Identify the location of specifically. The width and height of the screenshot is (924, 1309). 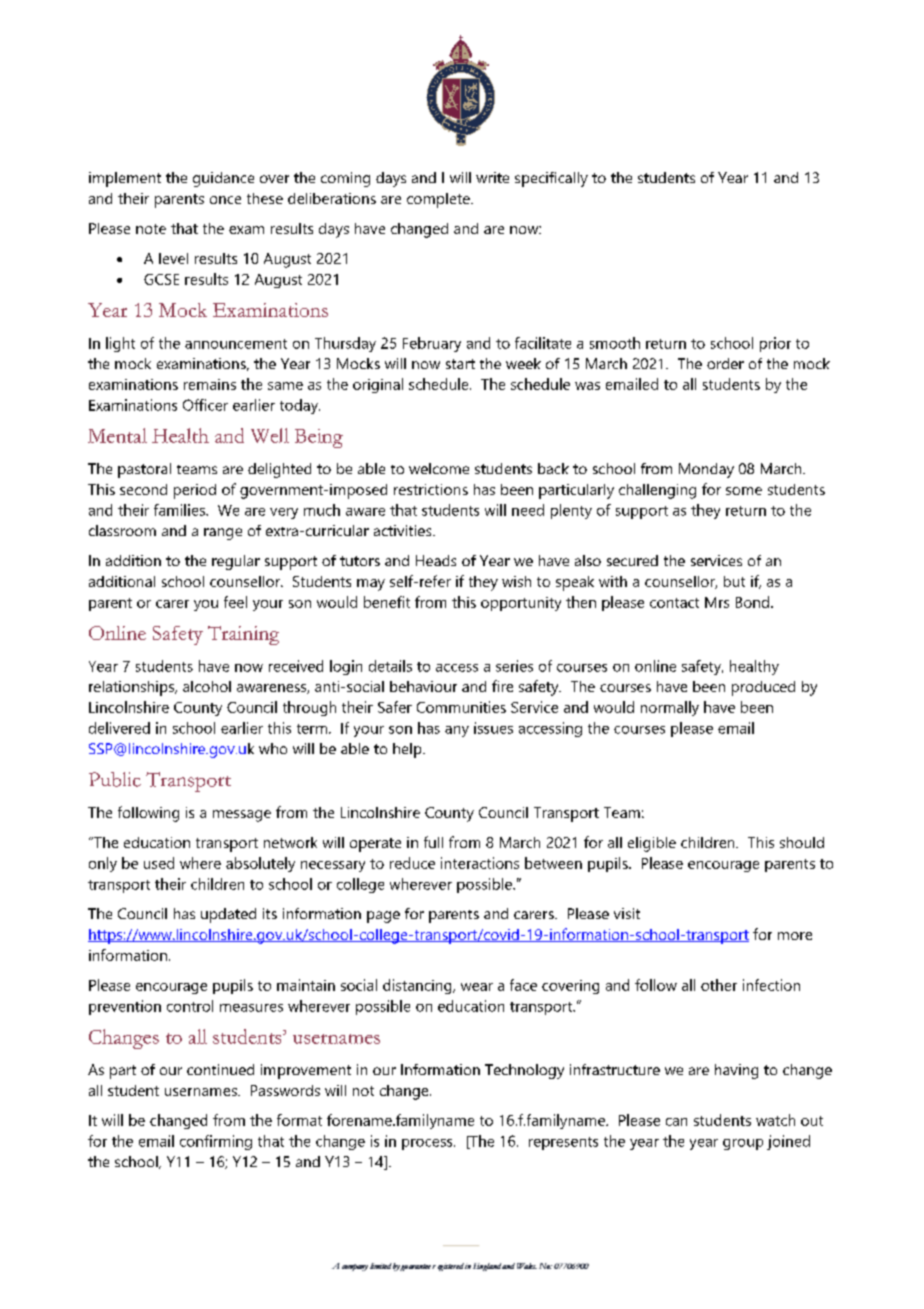
(551, 179).
